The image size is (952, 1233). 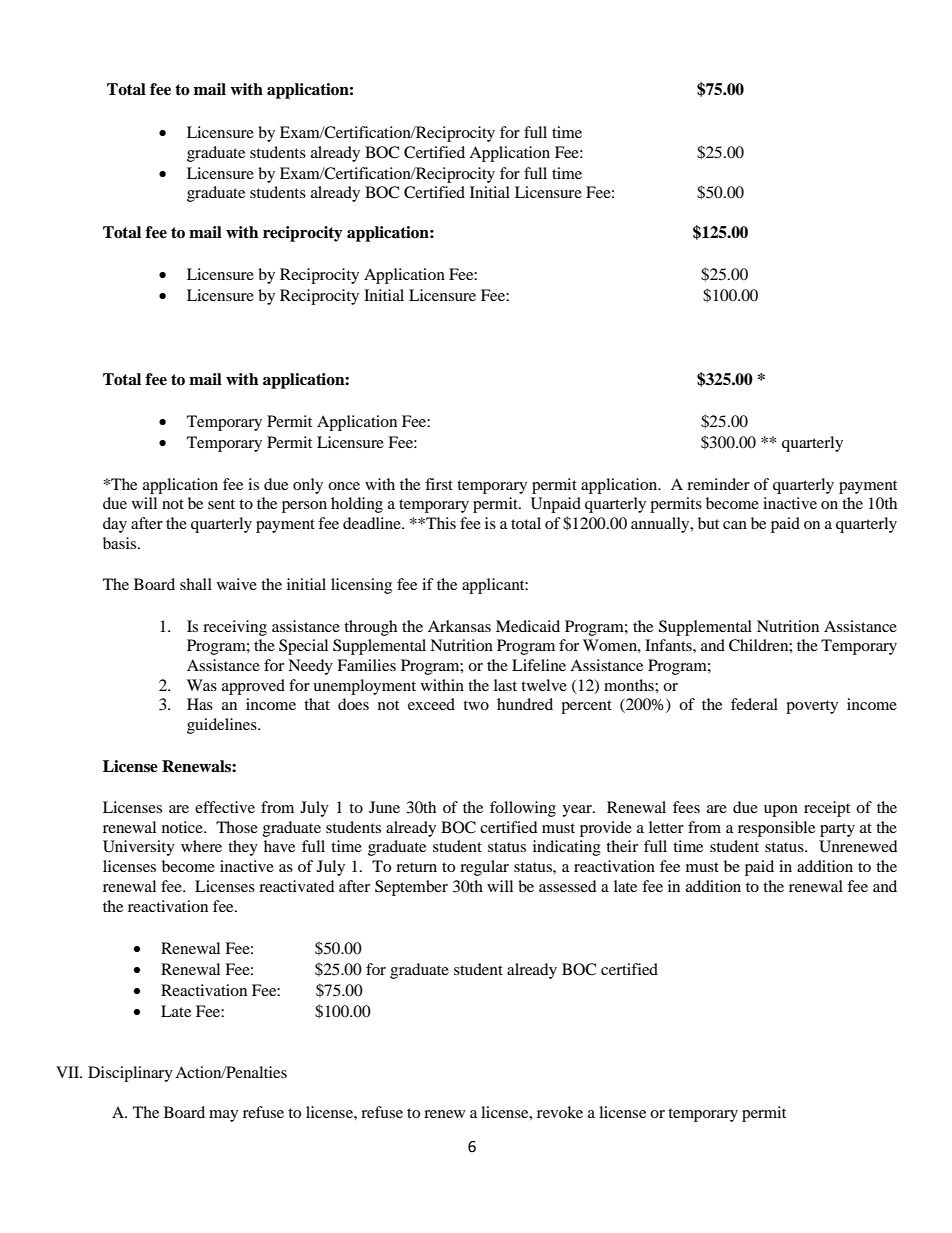 I want to click on revoke, so click(x=560, y=1112).
